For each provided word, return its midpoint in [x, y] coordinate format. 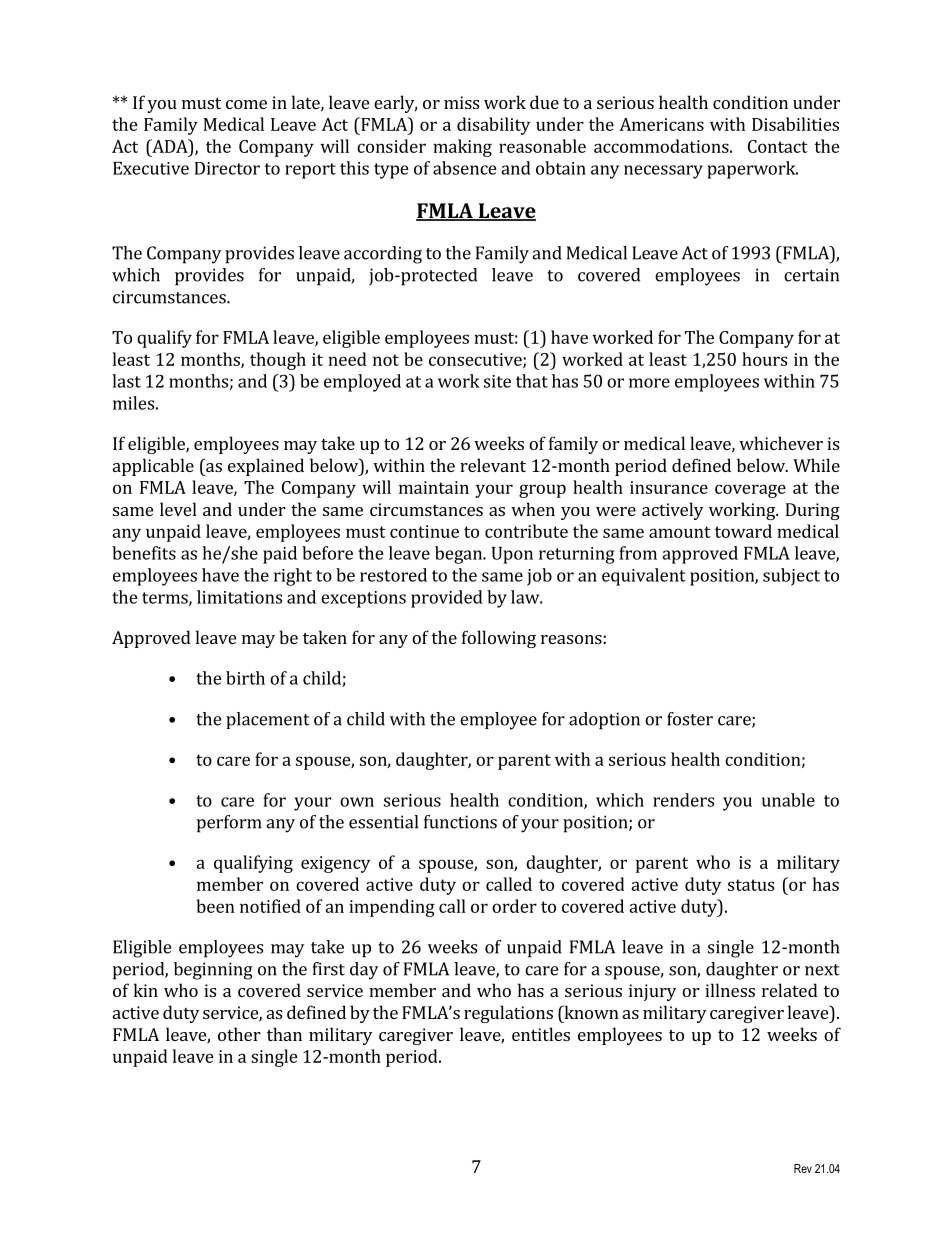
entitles [541, 1034]
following [499, 639]
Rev [803, 1168]
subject [791, 577]
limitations [239, 597]
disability [493, 126]
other [239, 1034]
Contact [778, 146]
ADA [170, 146]
